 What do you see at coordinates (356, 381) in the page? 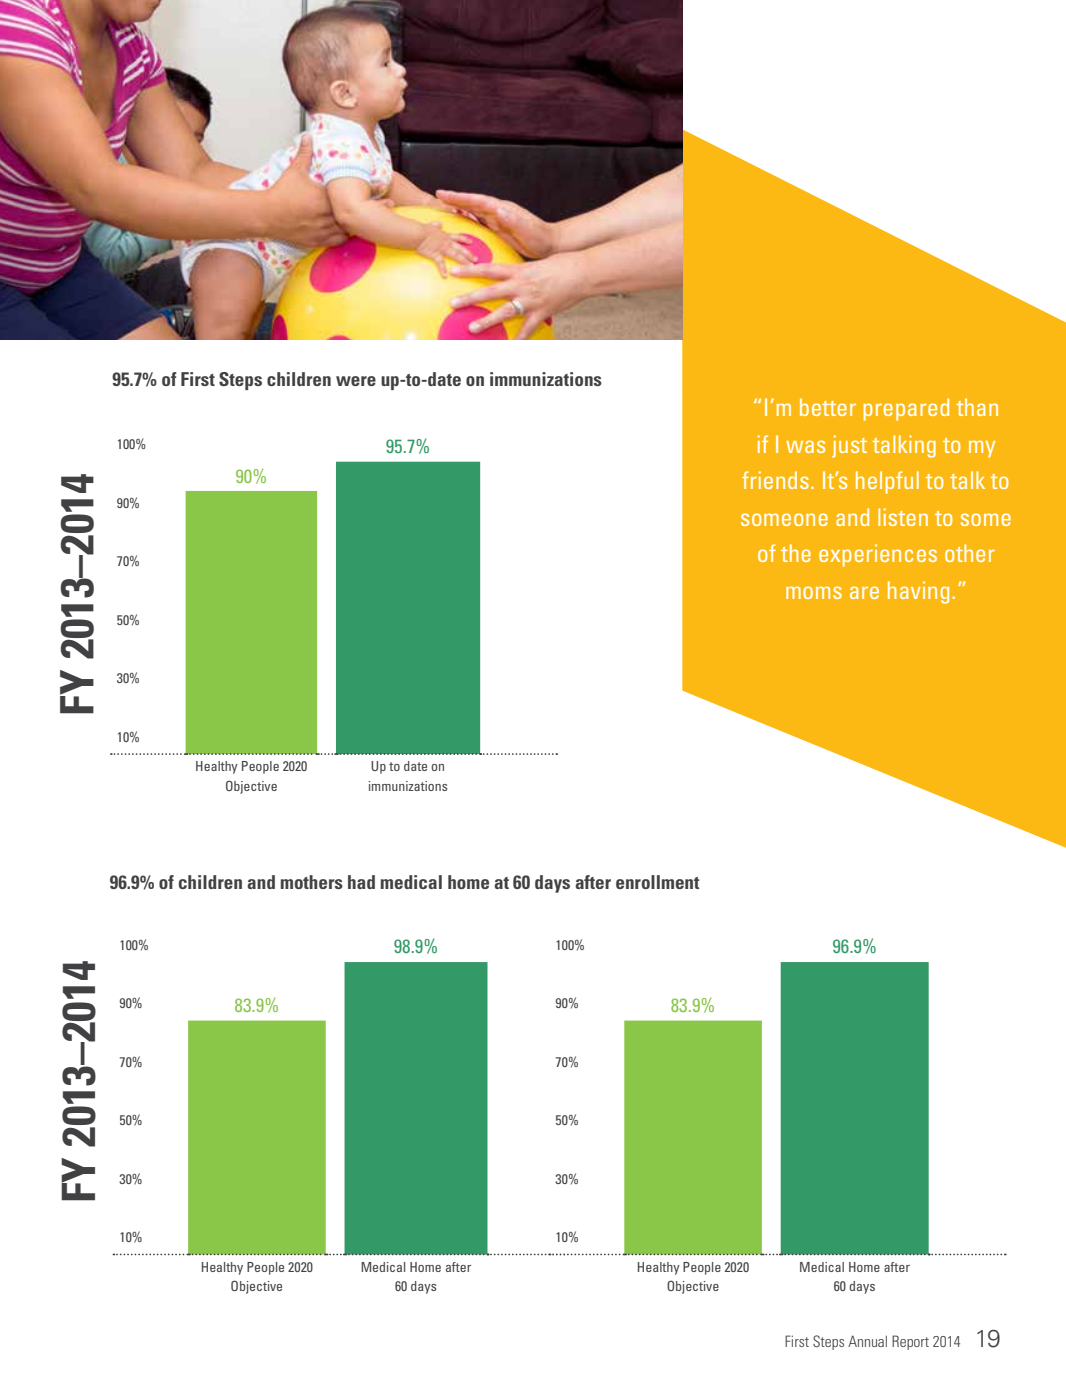
I see `were` at bounding box center [356, 381].
